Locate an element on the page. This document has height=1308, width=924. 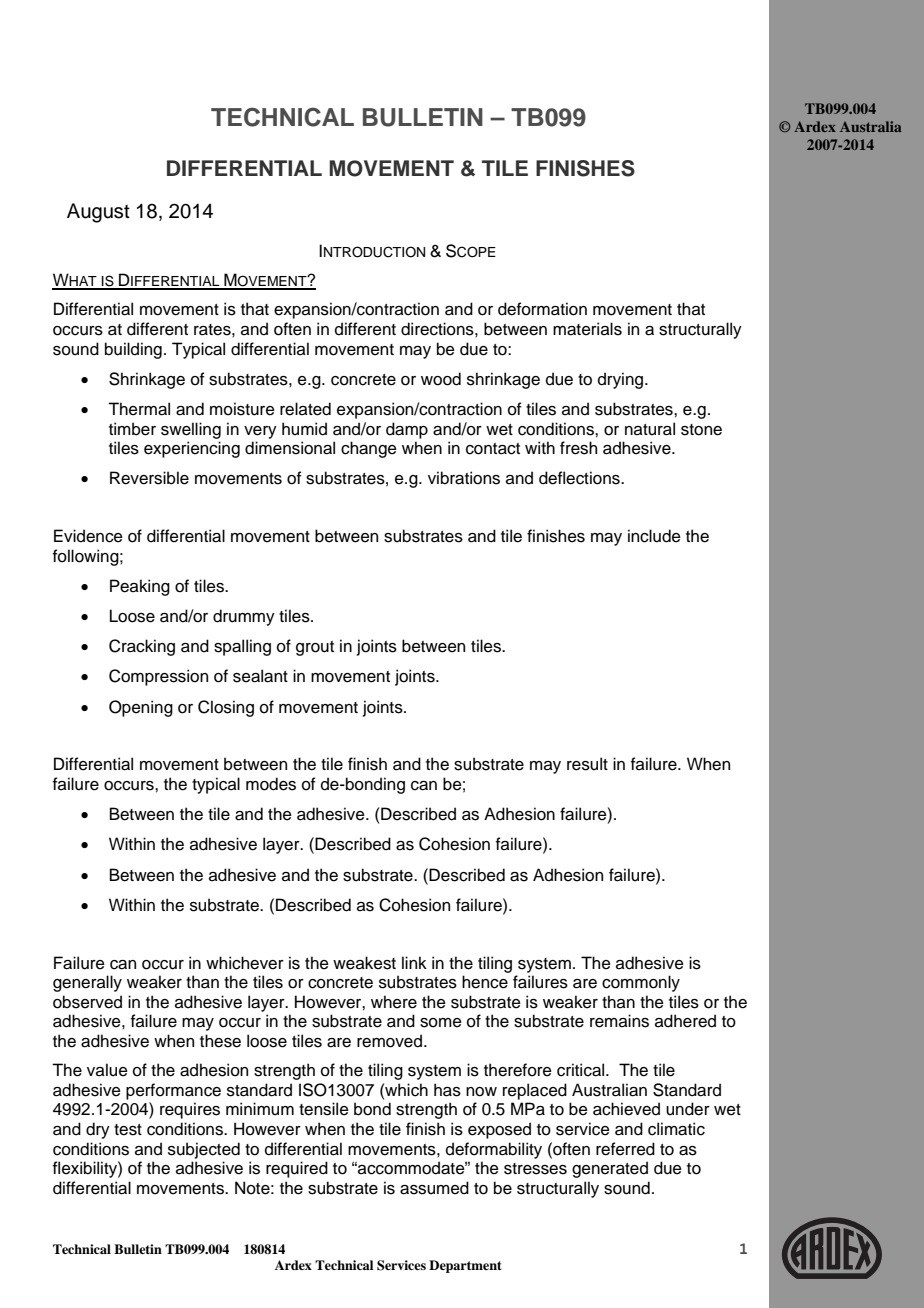
subjected is located at coordinates (204, 1150).
